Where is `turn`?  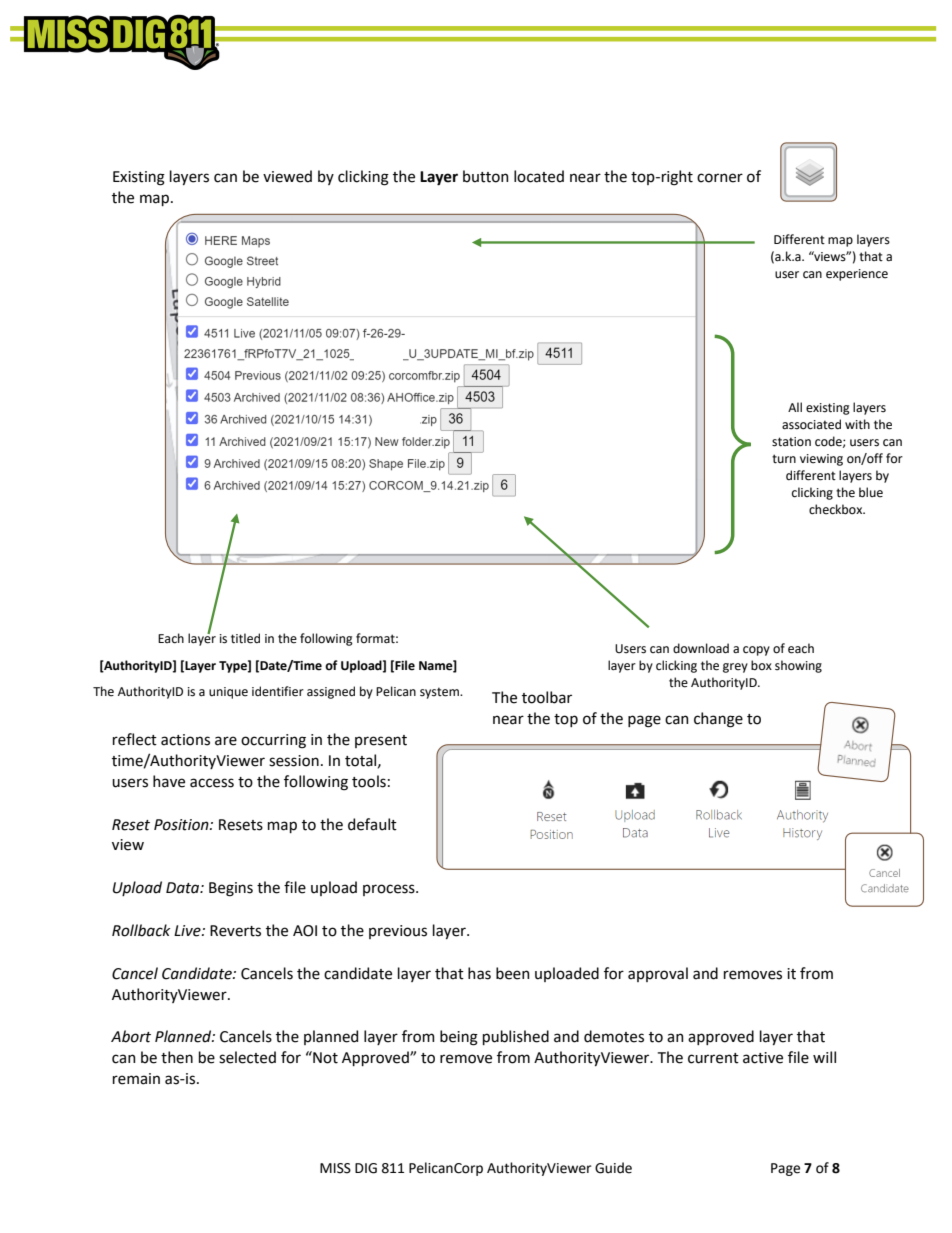
turn is located at coordinates (784, 459).
